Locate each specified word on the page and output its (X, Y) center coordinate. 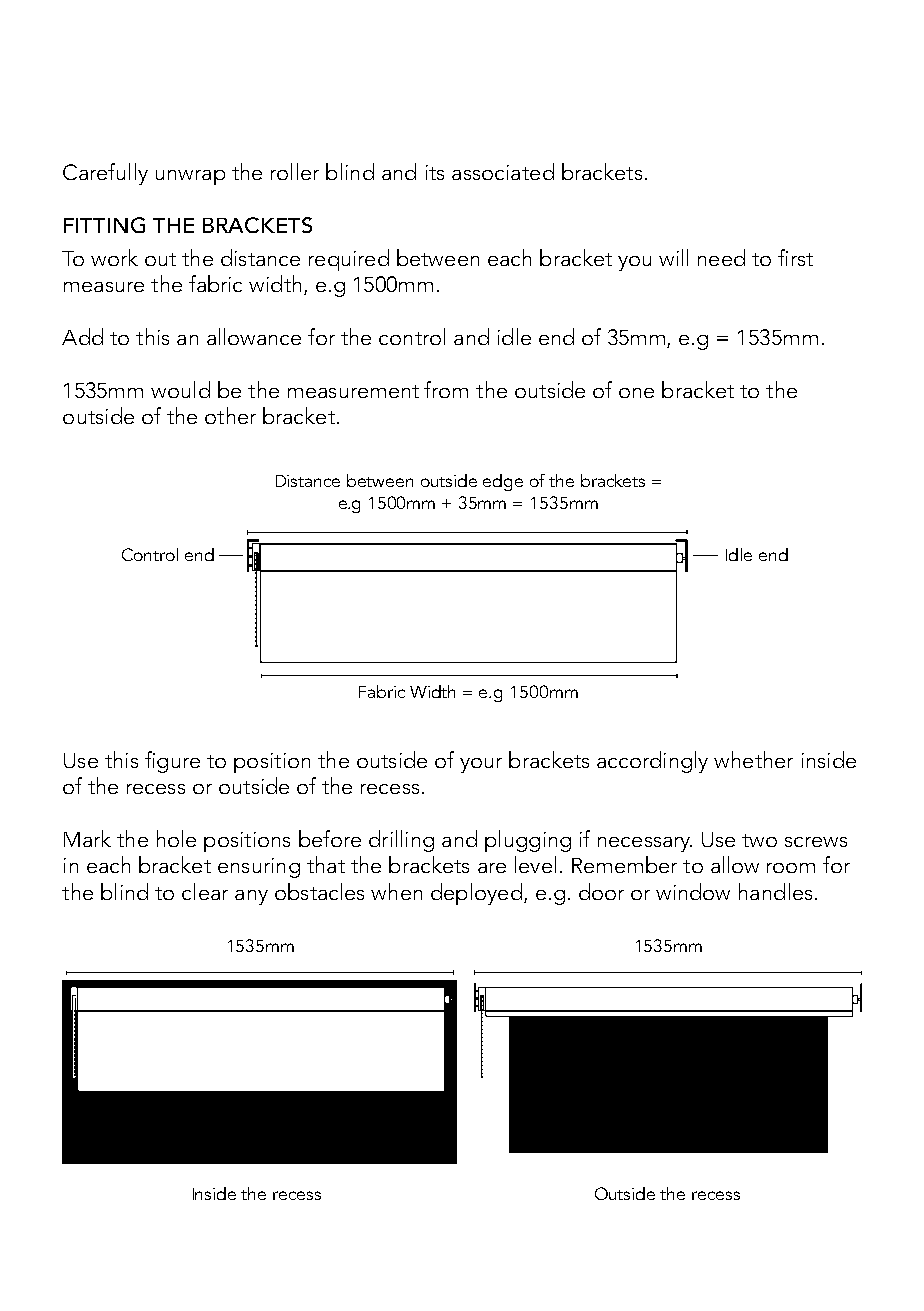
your (481, 765)
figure (172, 762)
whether (753, 759)
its (435, 172)
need (721, 257)
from (446, 389)
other (230, 415)
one (636, 393)
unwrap (190, 177)
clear (205, 891)
